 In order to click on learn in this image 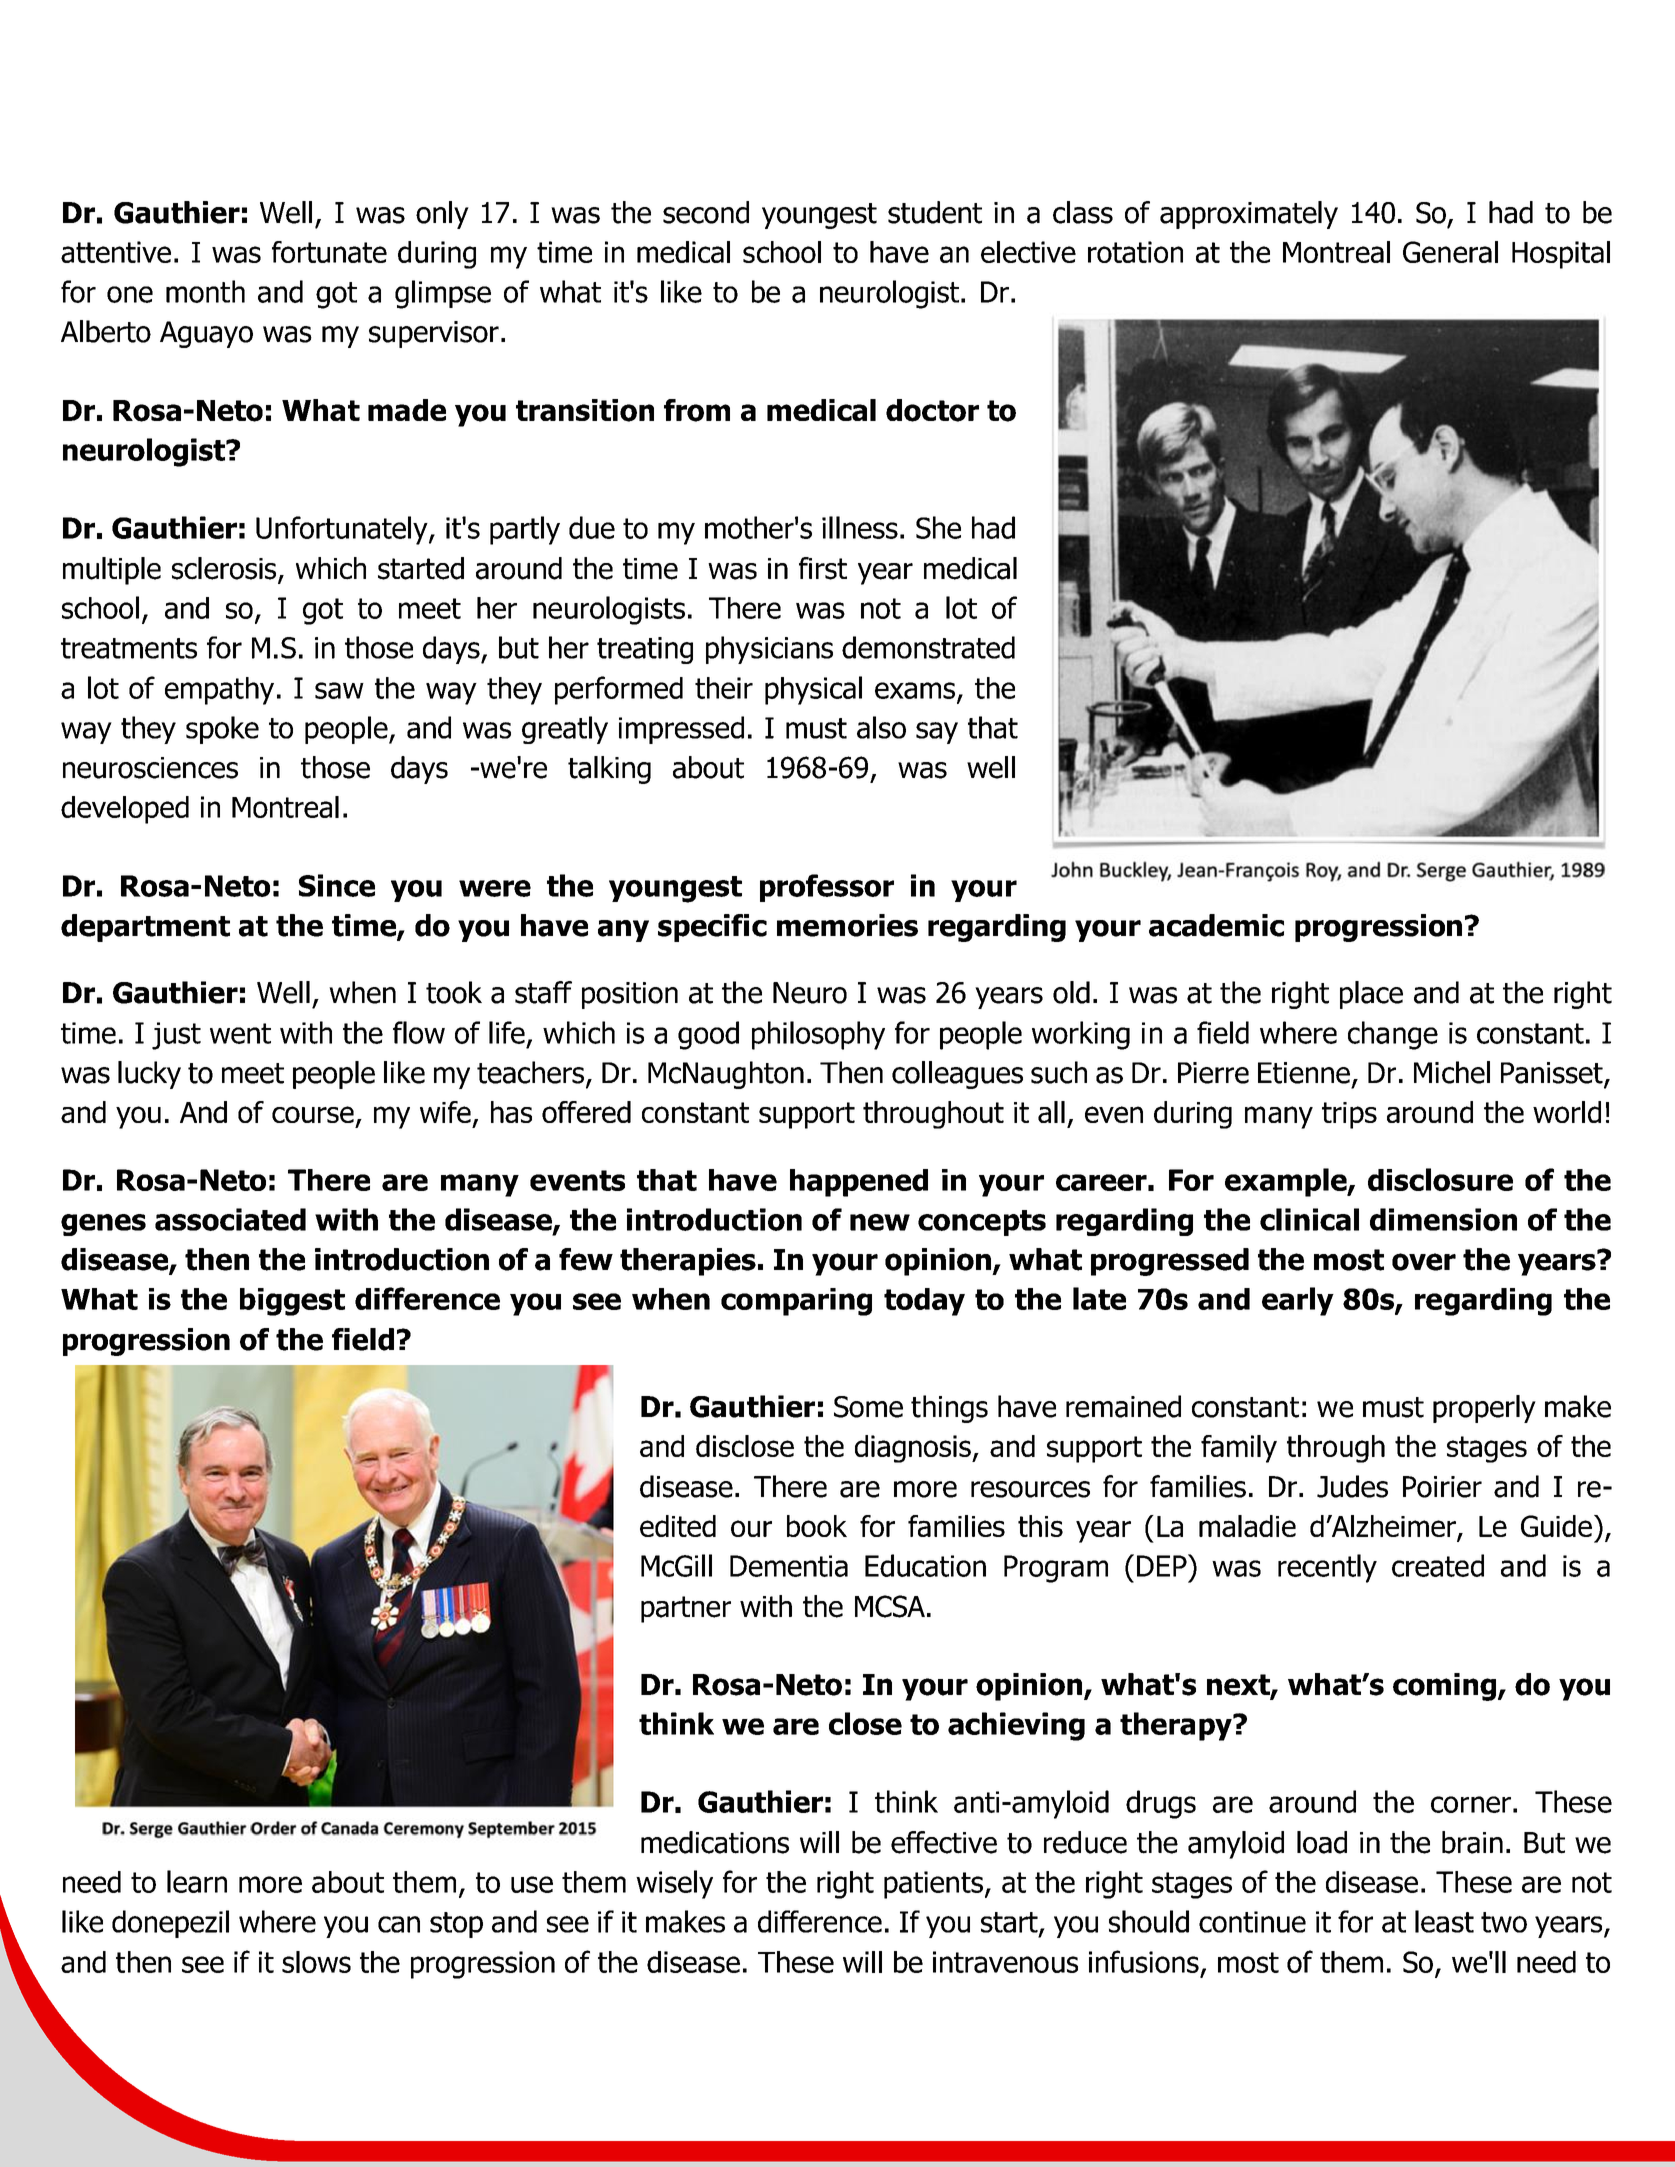, I will do `click(197, 1881)`.
